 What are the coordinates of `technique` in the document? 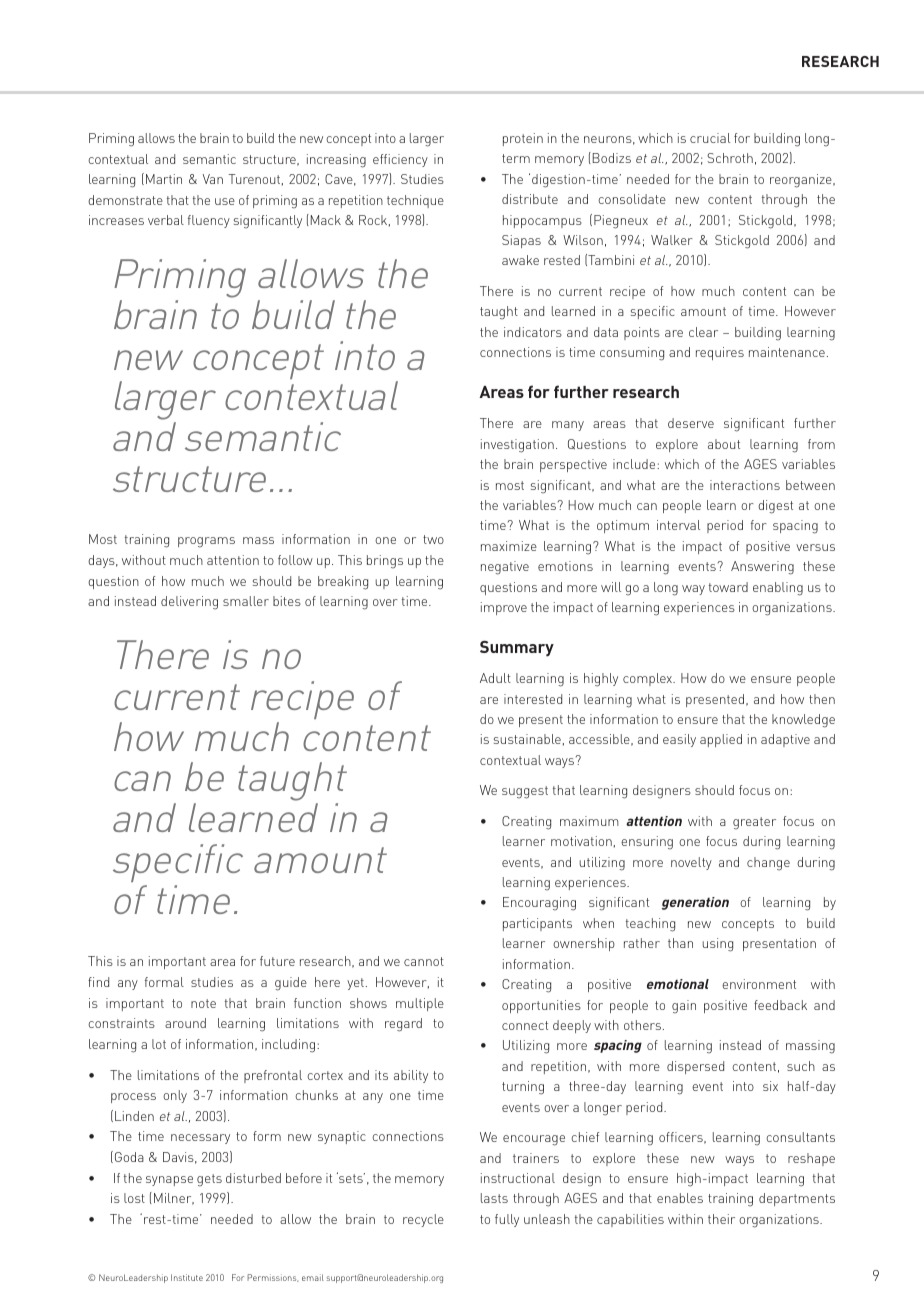 It's located at (415, 201).
